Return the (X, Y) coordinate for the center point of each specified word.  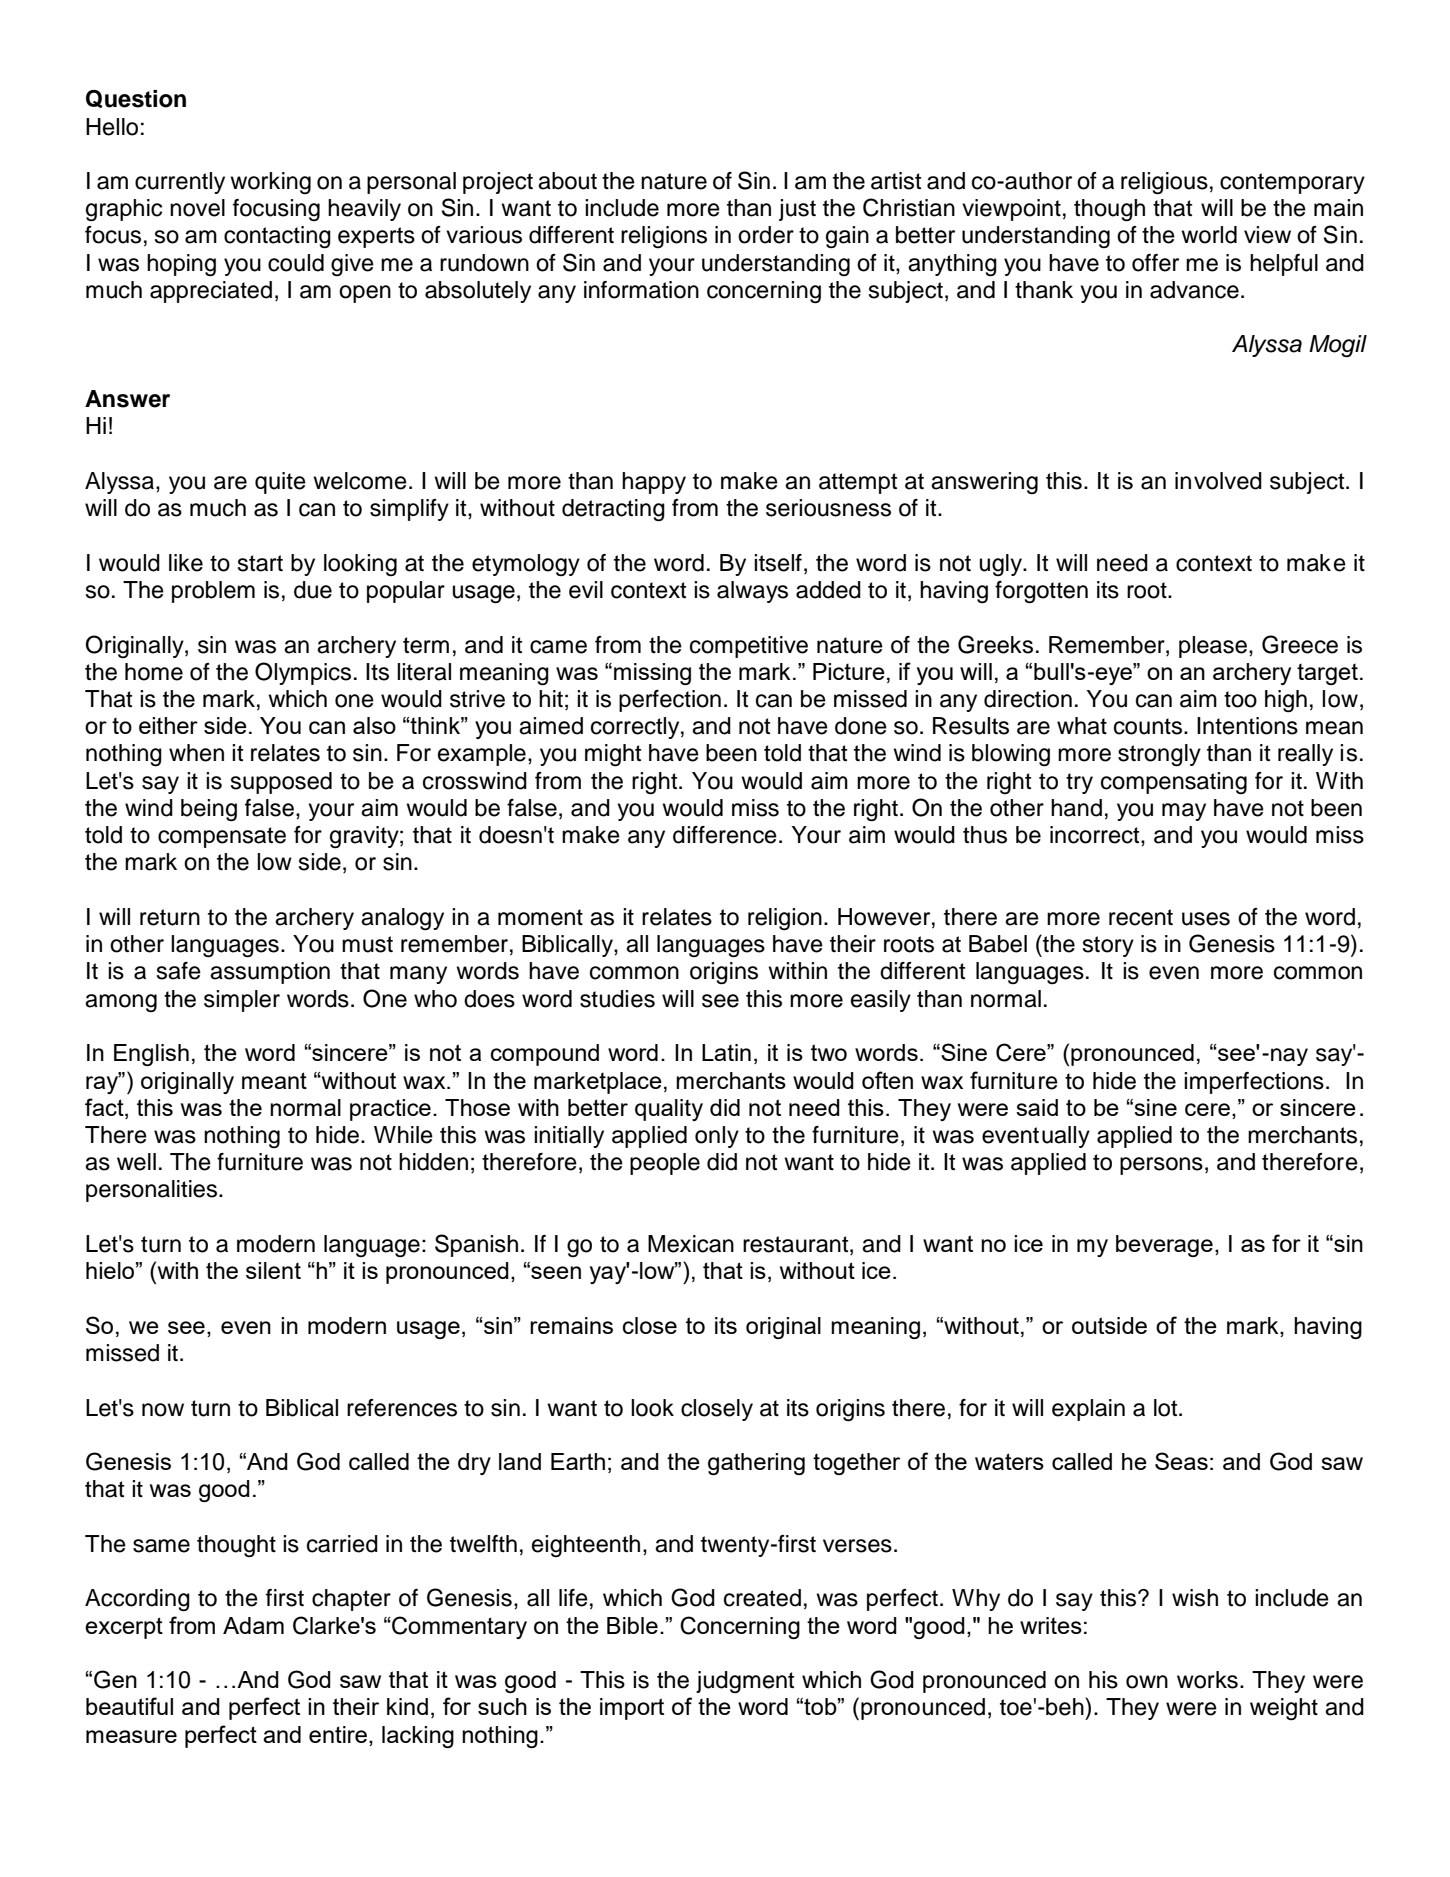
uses (1206, 919)
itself (778, 563)
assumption (270, 973)
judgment (745, 1682)
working (270, 183)
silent (273, 1270)
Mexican (691, 1244)
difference (725, 835)
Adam (253, 1625)
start (260, 563)
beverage (1164, 1246)
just (797, 210)
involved (1218, 481)
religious (1164, 183)
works (1207, 1680)
